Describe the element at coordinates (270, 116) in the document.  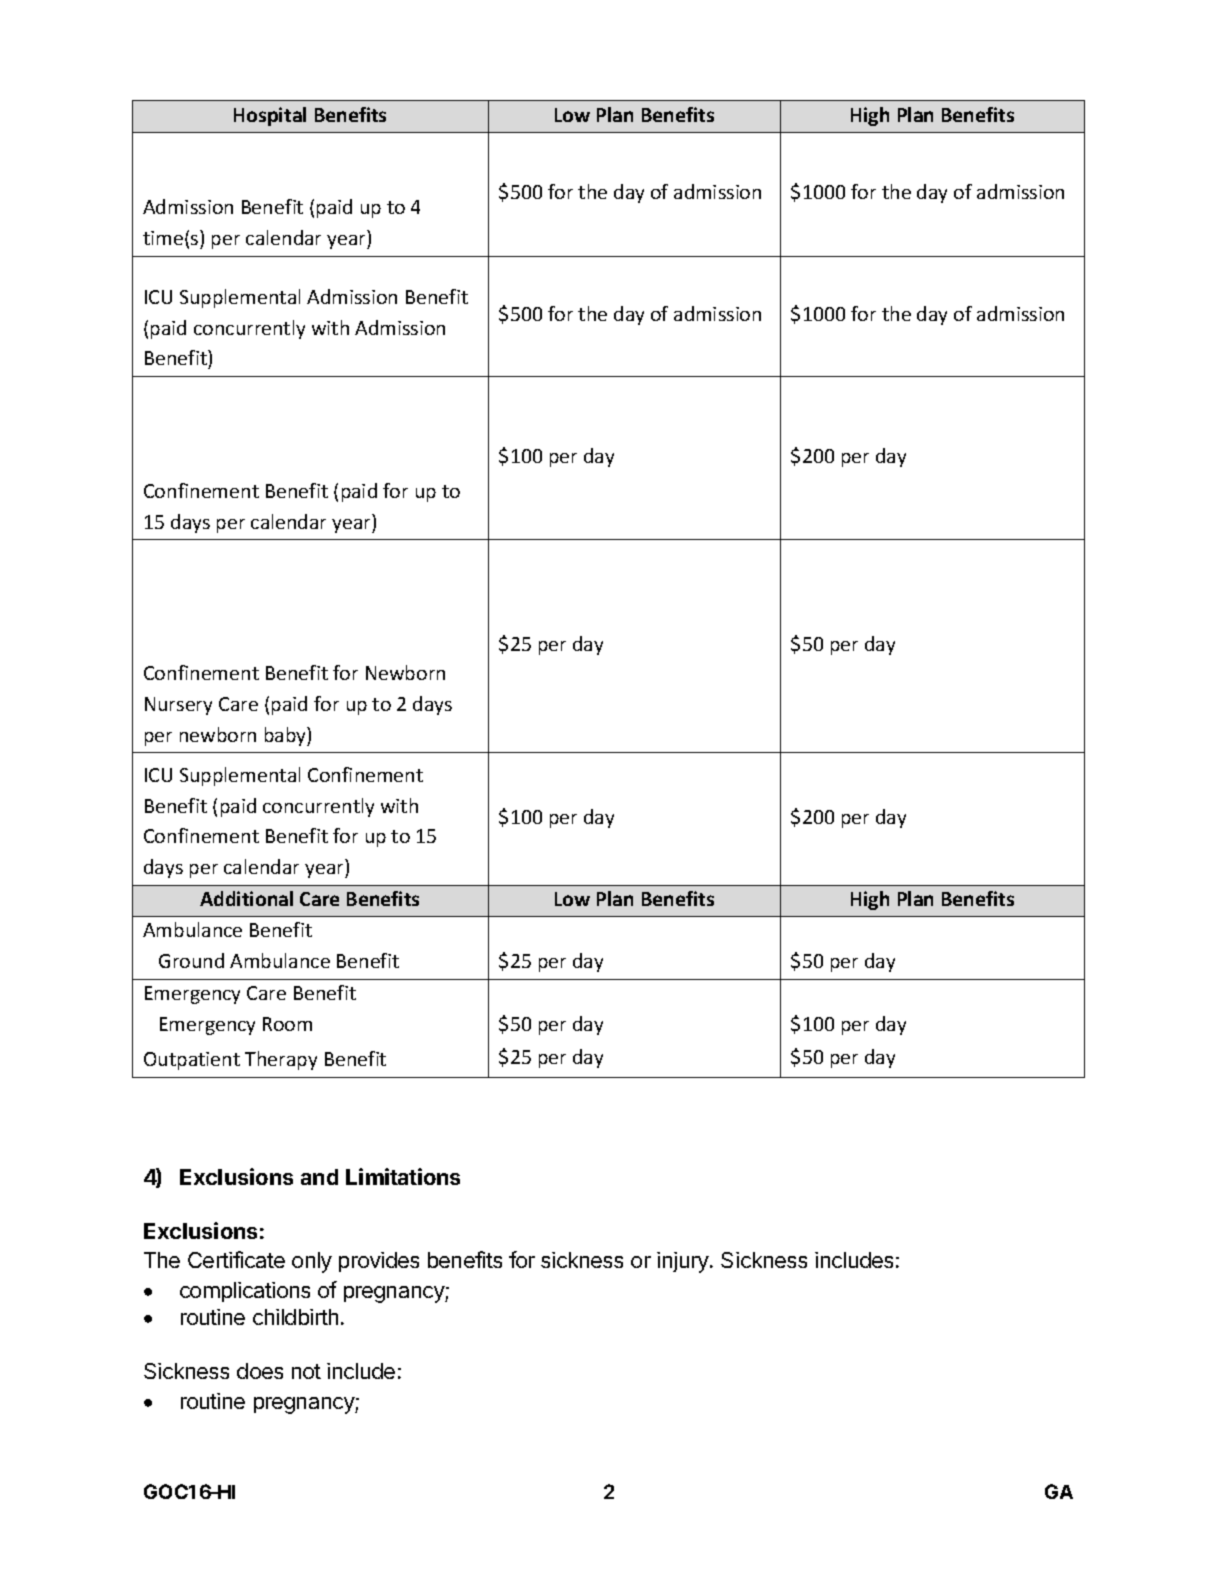
I see `Hospital` at that location.
